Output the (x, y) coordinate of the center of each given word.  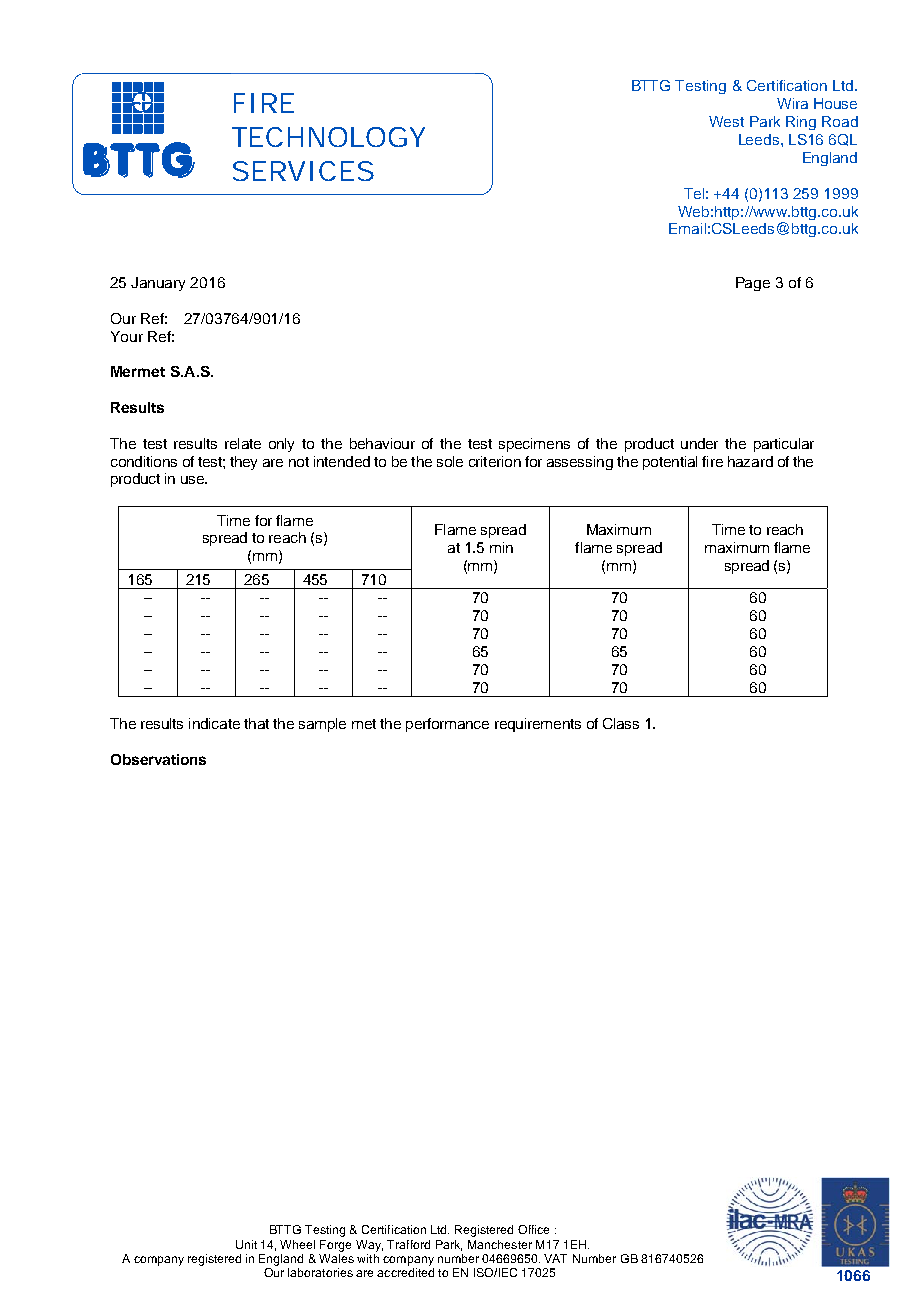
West (726, 121)
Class (621, 723)
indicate (214, 723)
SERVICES (303, 171)
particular (784, 445)
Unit (246, 1244)
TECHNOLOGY (328, 137)
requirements (538, 725)
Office (533, 1229)
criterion (495, 461)
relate (243, 443)
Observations (158, 759)
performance (447, 725)
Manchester (500, 1244)
